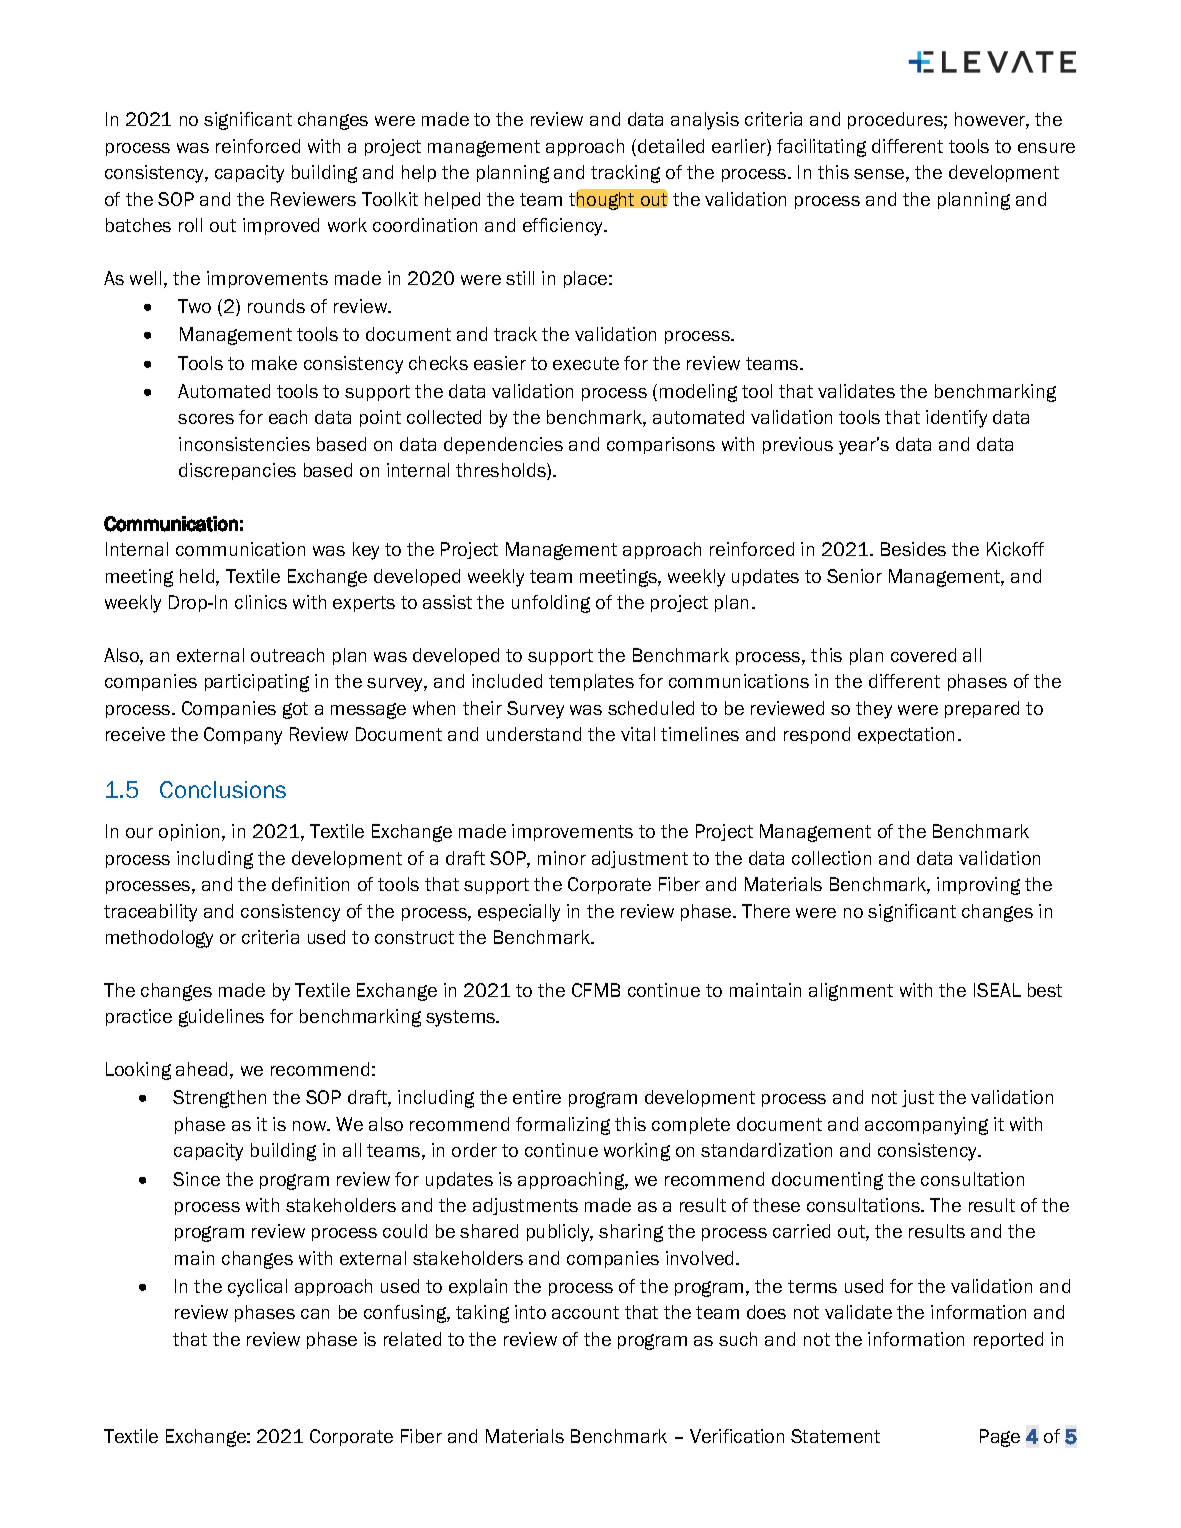 The height and width of the document is (1528, 1181). What do you see at coordinates (223, 789) in the document?
I see `Conclusions` at bounding box center [223, 789].
